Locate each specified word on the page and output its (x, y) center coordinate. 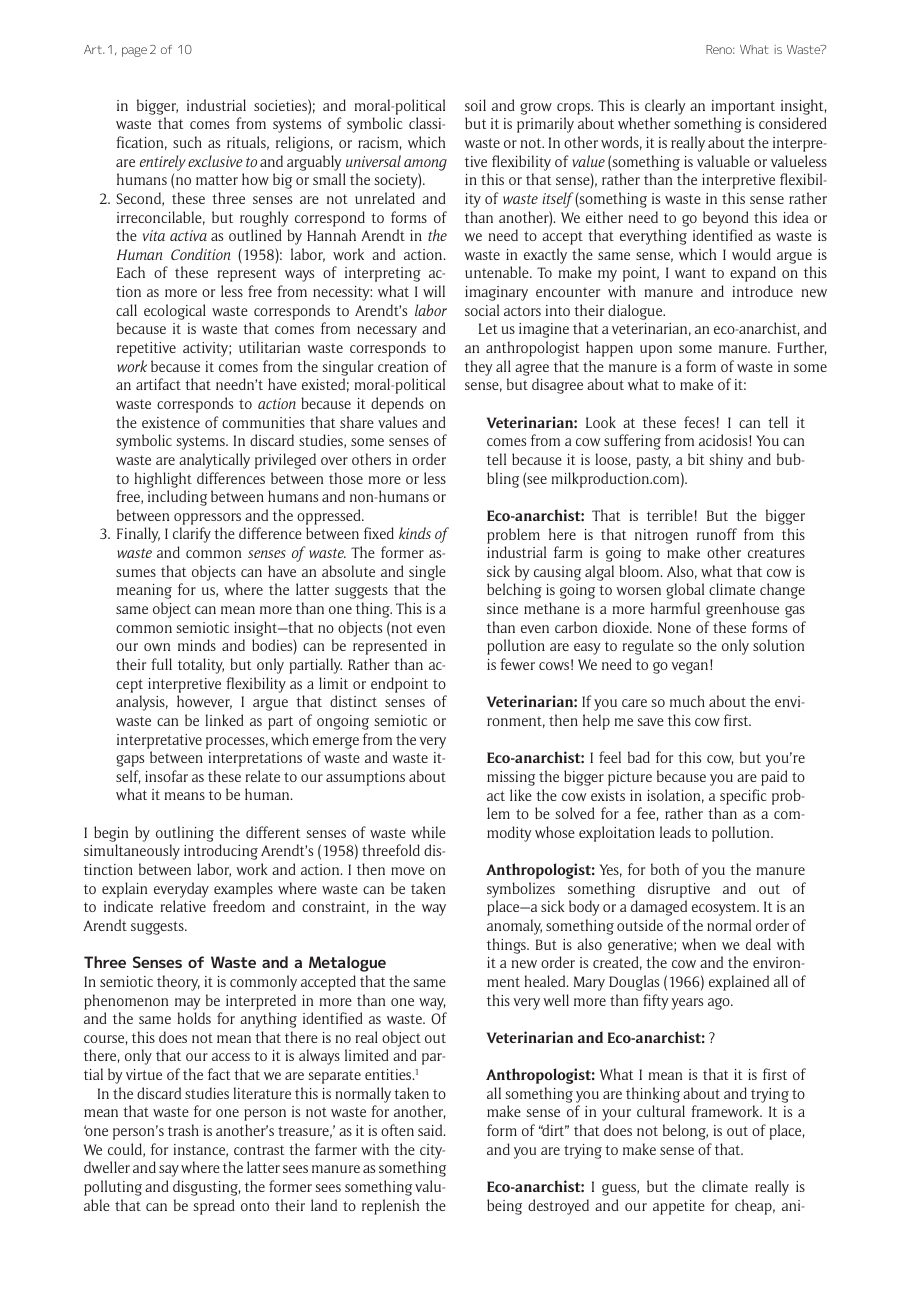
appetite (679, 1207)
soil (475, 105)
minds (197, 645)
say (169, 1171)
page (134, 52)
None (674, 627)
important (743, 107)
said (431, 1130)
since (502, 608)
